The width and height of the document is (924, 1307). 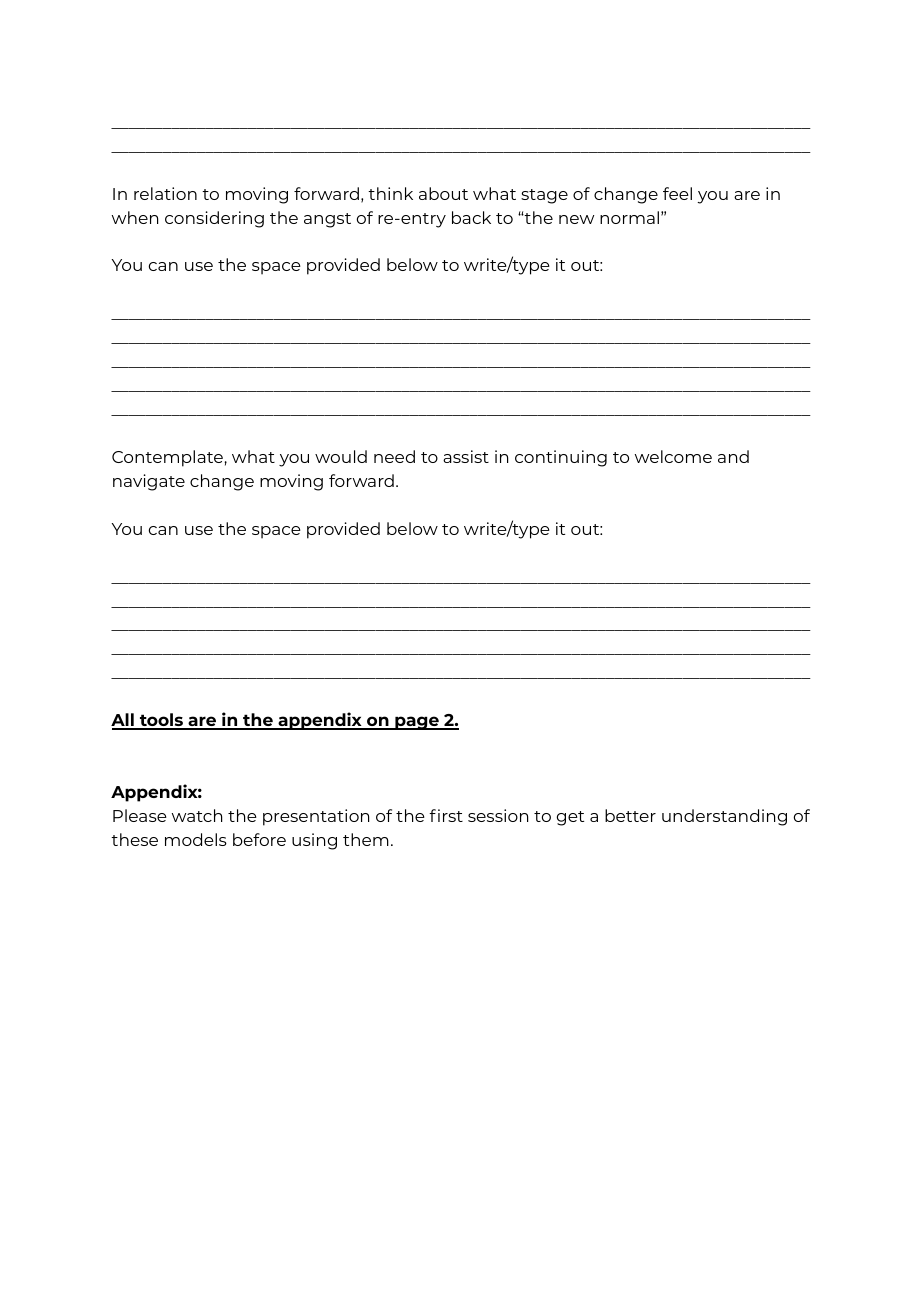 I want to click on assist, so click(x=466, y=456).
